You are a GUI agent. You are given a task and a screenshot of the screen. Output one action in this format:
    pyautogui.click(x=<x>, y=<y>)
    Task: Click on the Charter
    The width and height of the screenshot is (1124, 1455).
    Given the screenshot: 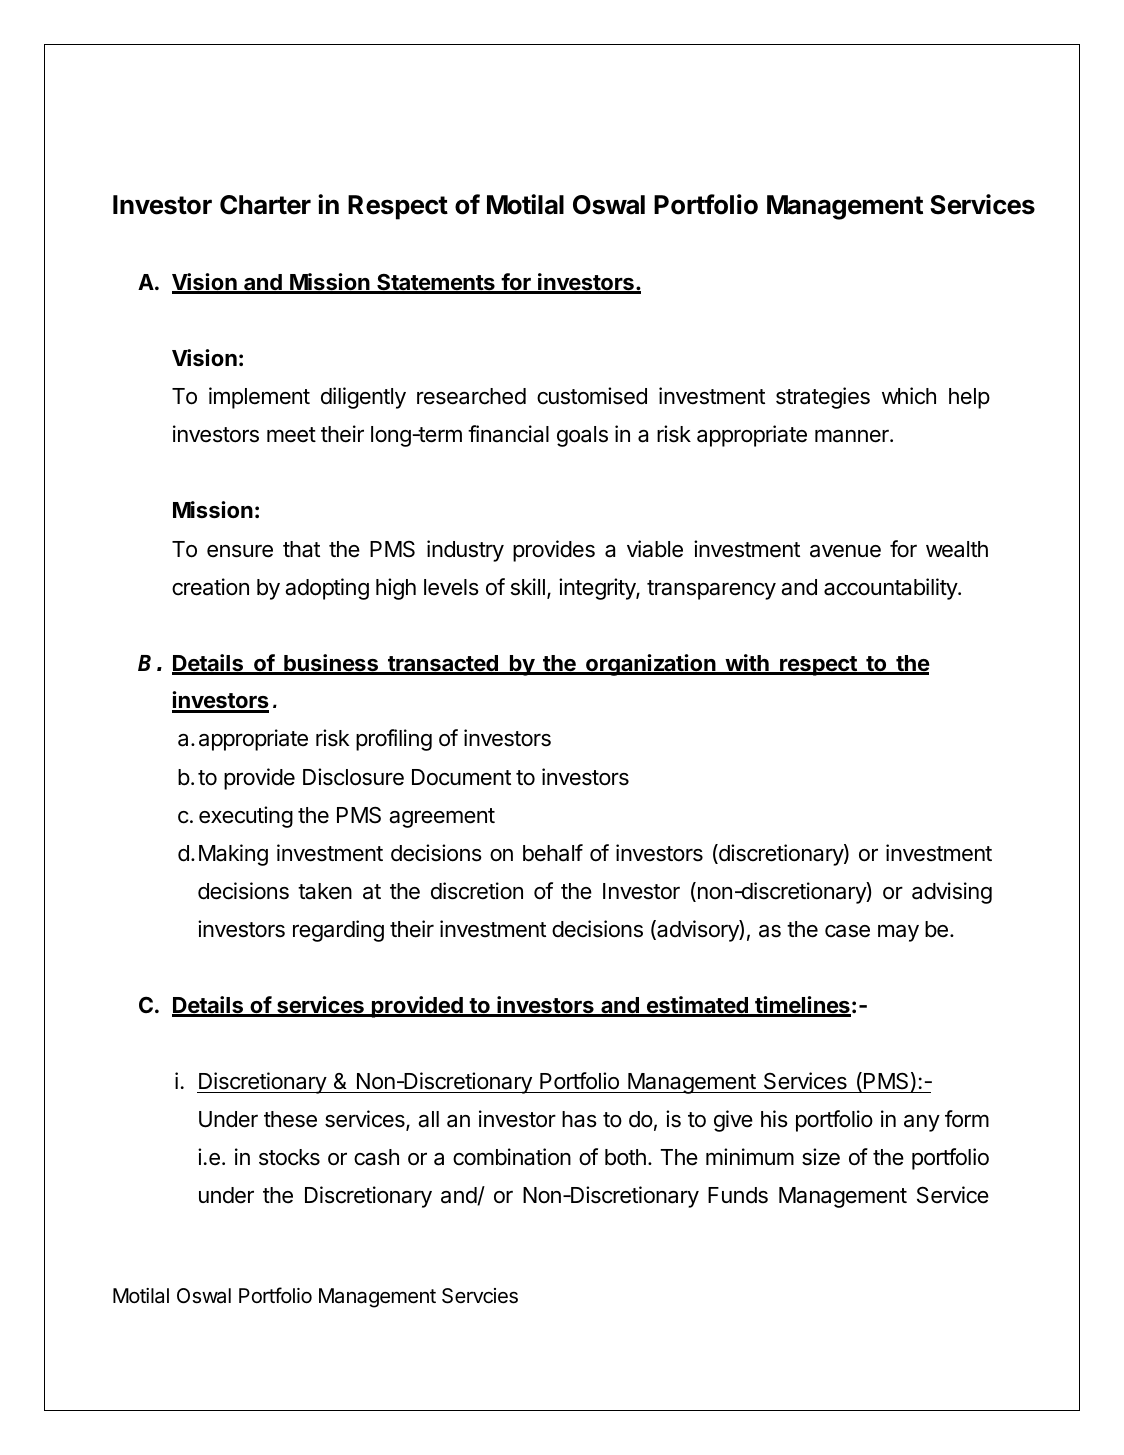 What is the action you would take?
    pyautogui.click(x=265, y=205)
